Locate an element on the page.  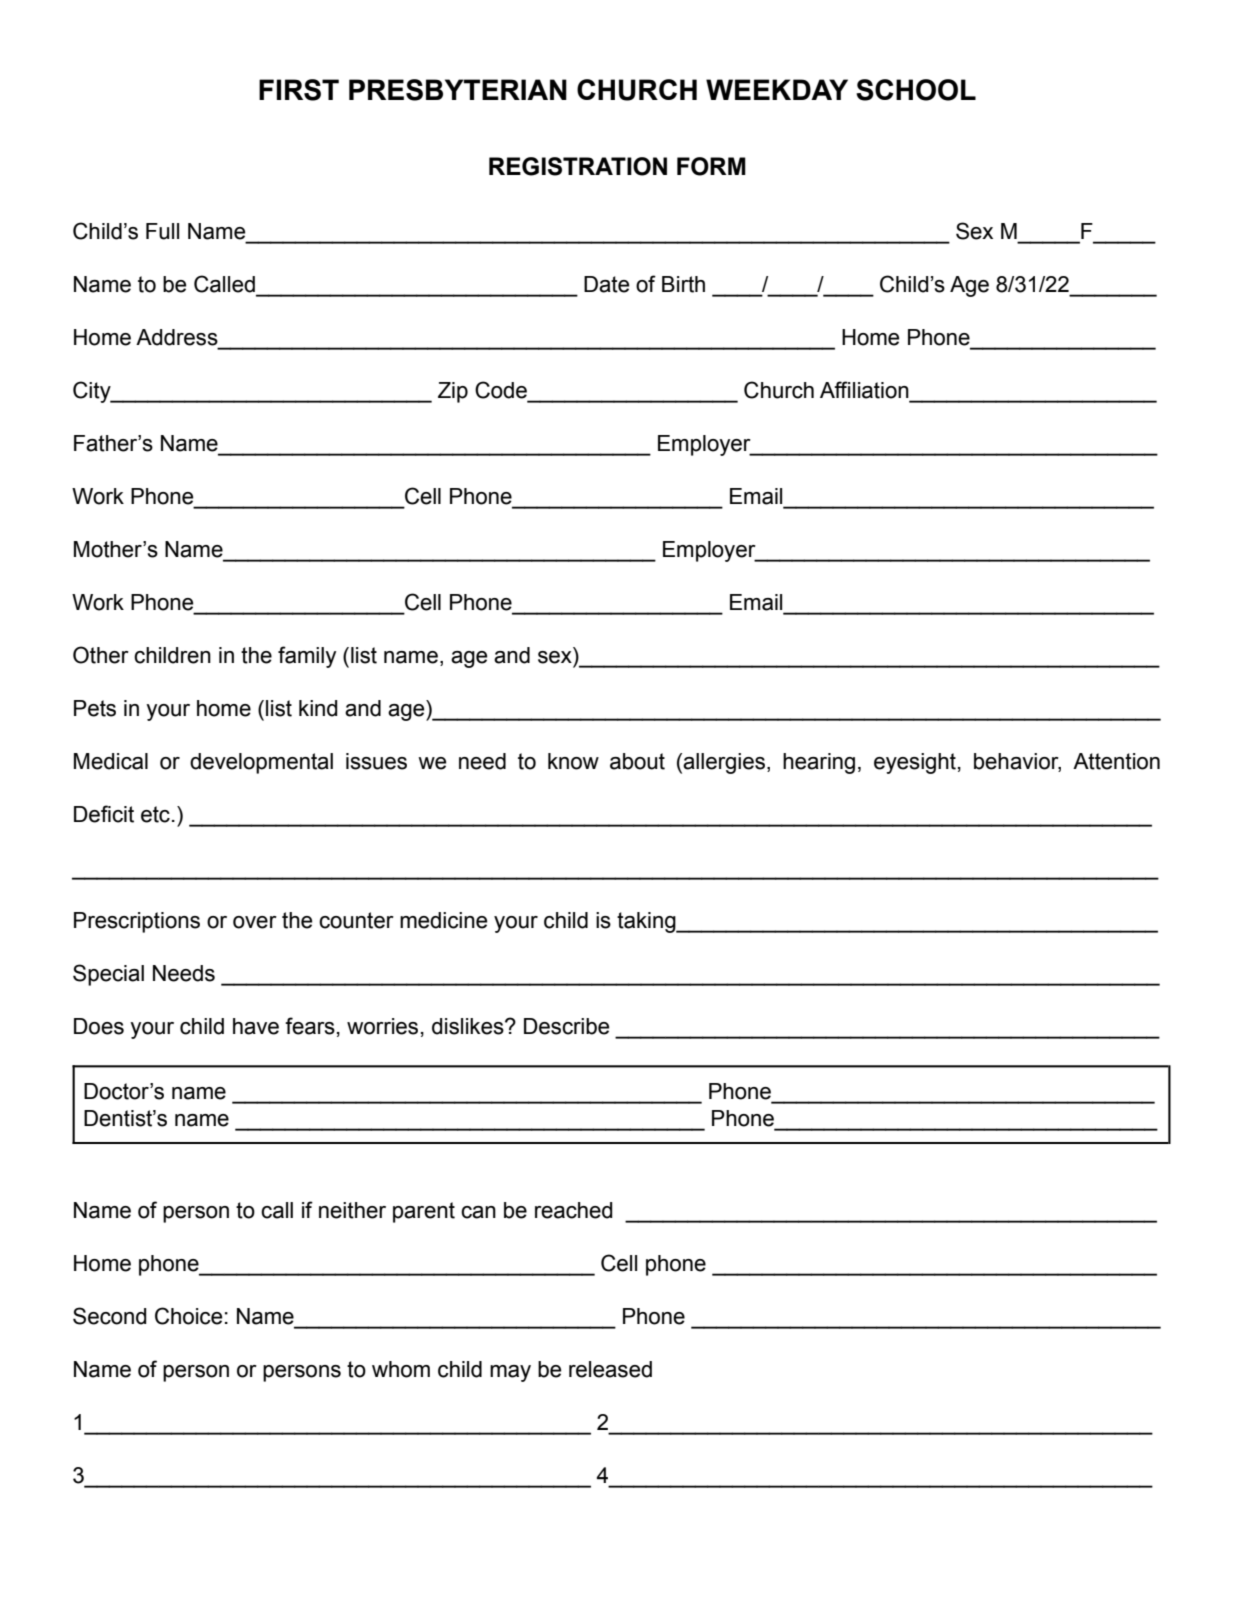
FIRST is located at coordinates (299, 90).
